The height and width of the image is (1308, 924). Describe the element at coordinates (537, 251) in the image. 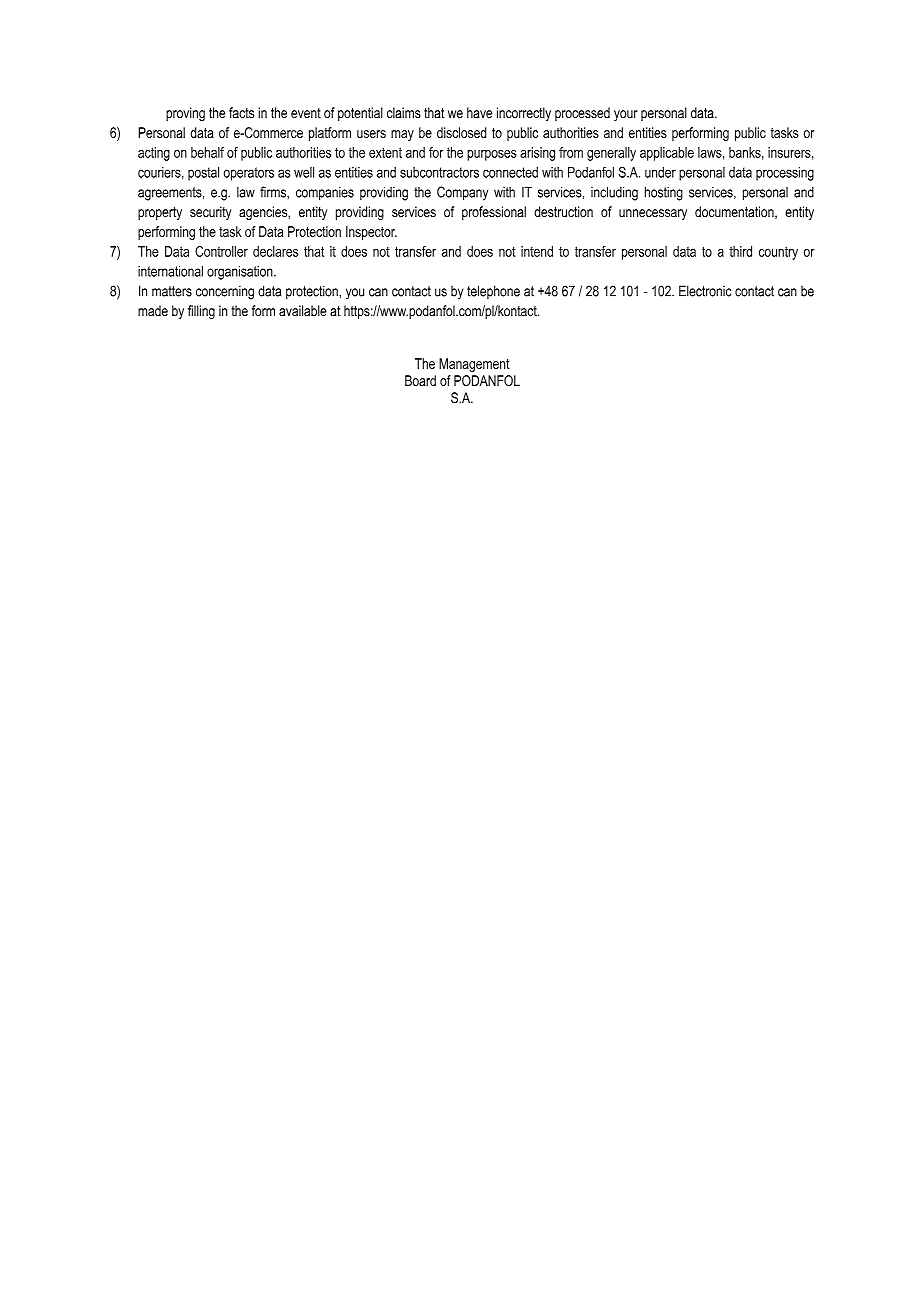

I see `intend` at that location.
